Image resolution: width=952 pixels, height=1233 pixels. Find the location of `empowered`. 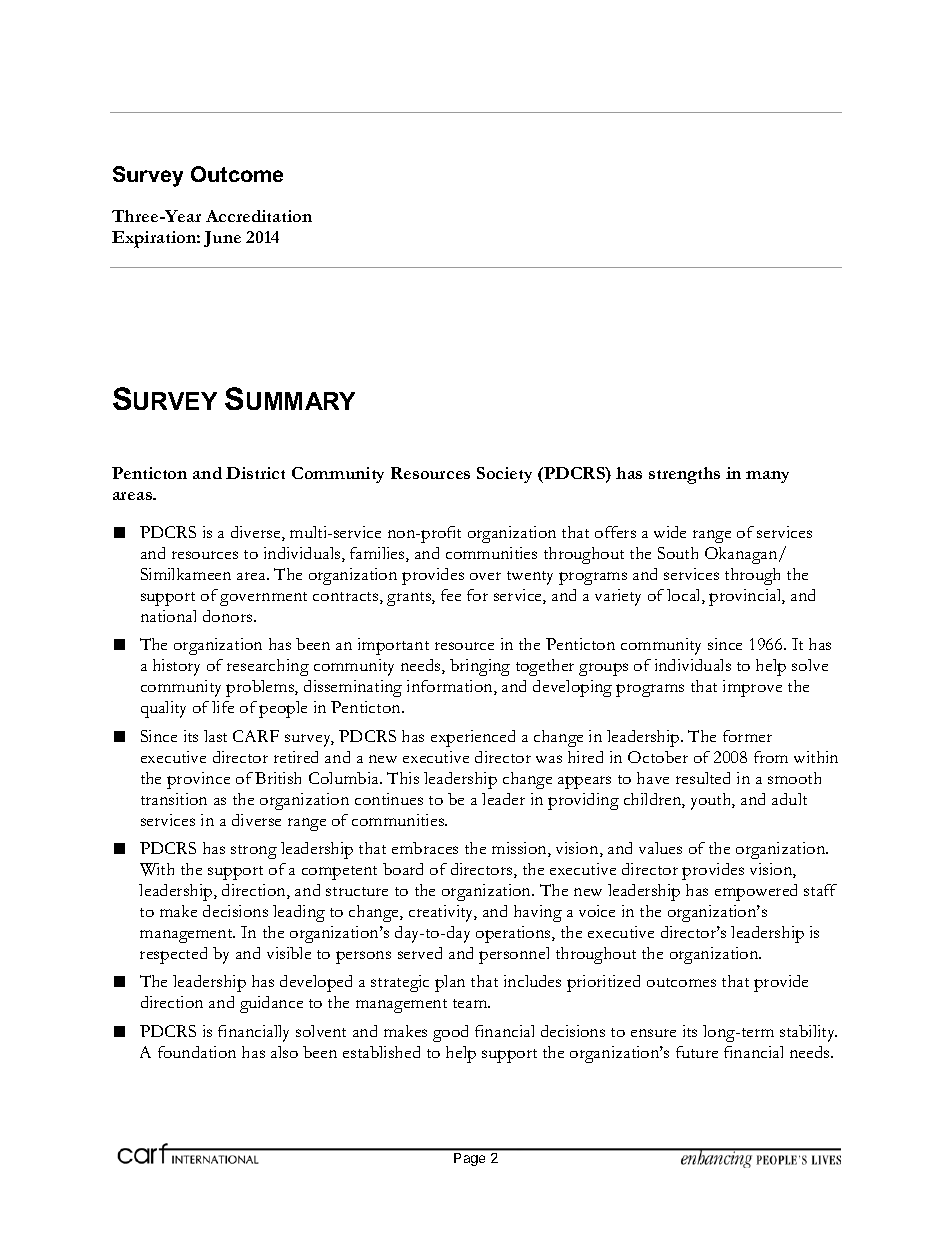

empowered is located at coordinates (756, 892).
